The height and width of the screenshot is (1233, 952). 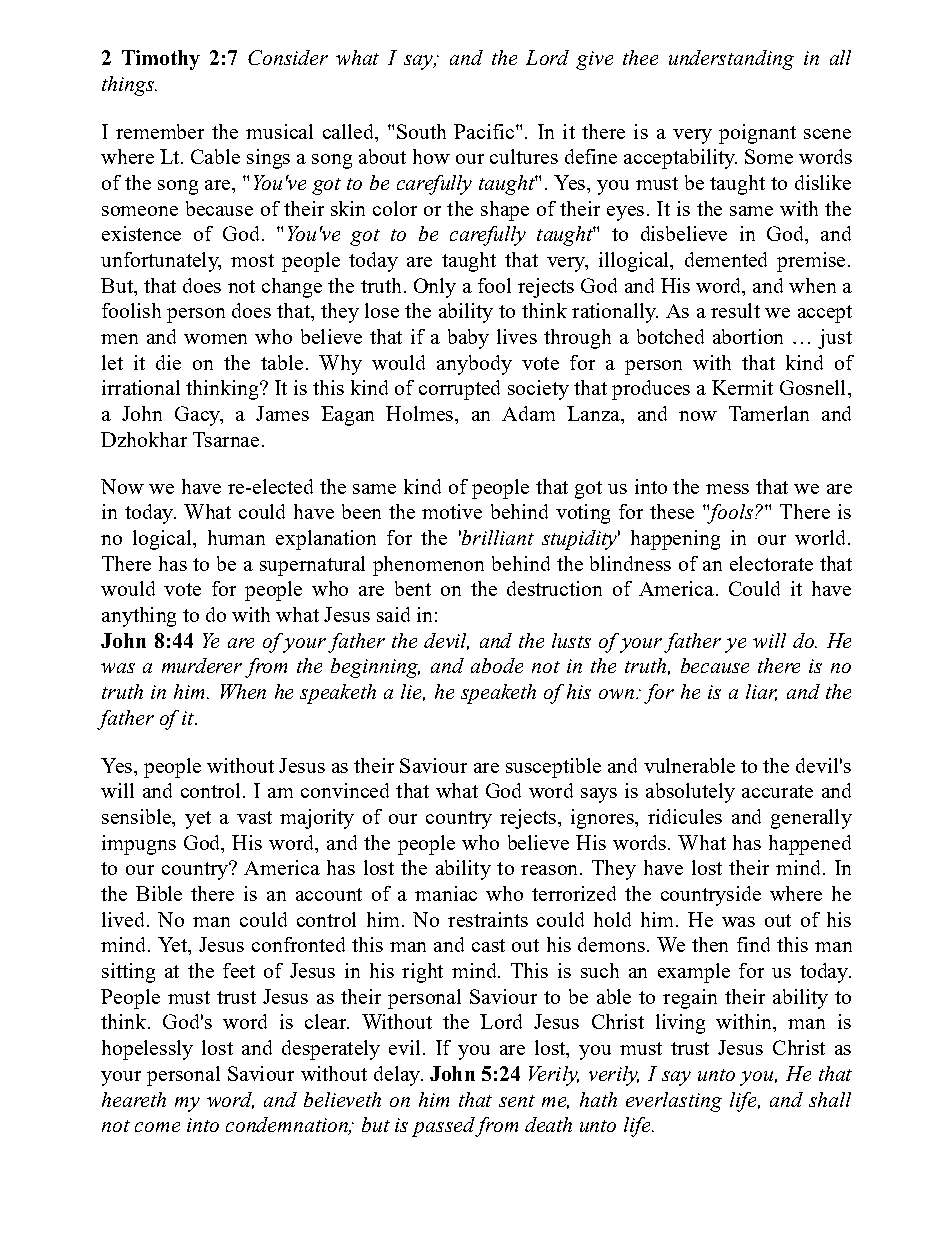 What do you see at coordinates (446, 893) in the screenshot?
I see `maniac` at bounding box center [446, 893].
